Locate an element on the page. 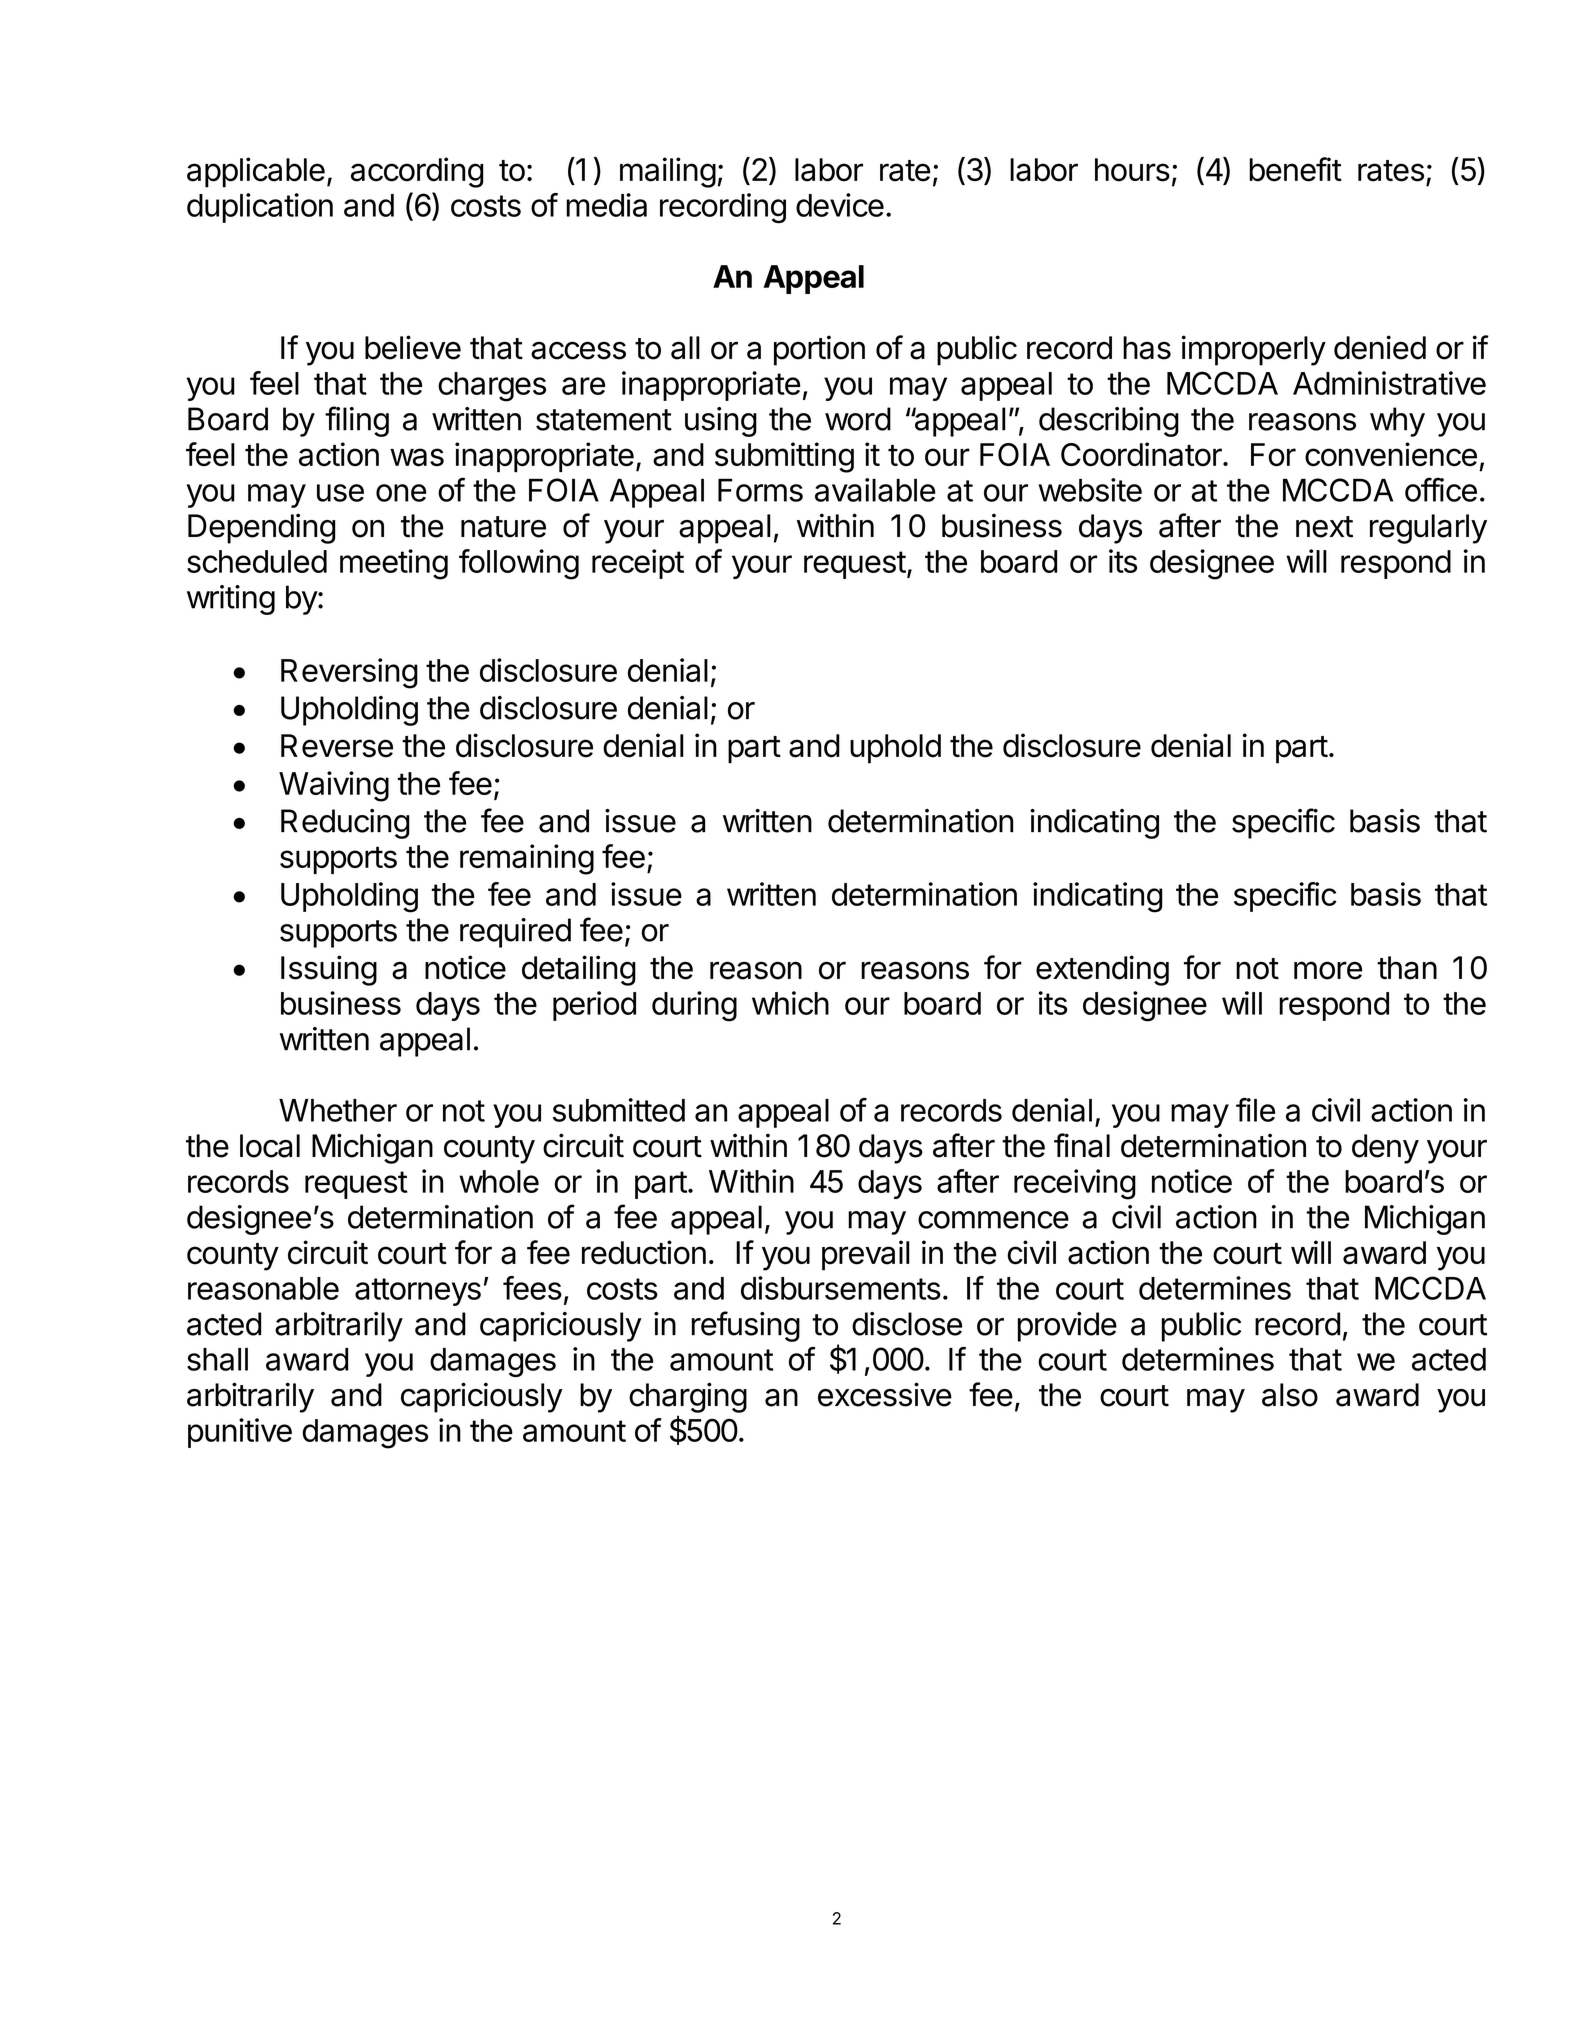 The image size is (1579, 2044). more is located at coordinates (1328, 970).
